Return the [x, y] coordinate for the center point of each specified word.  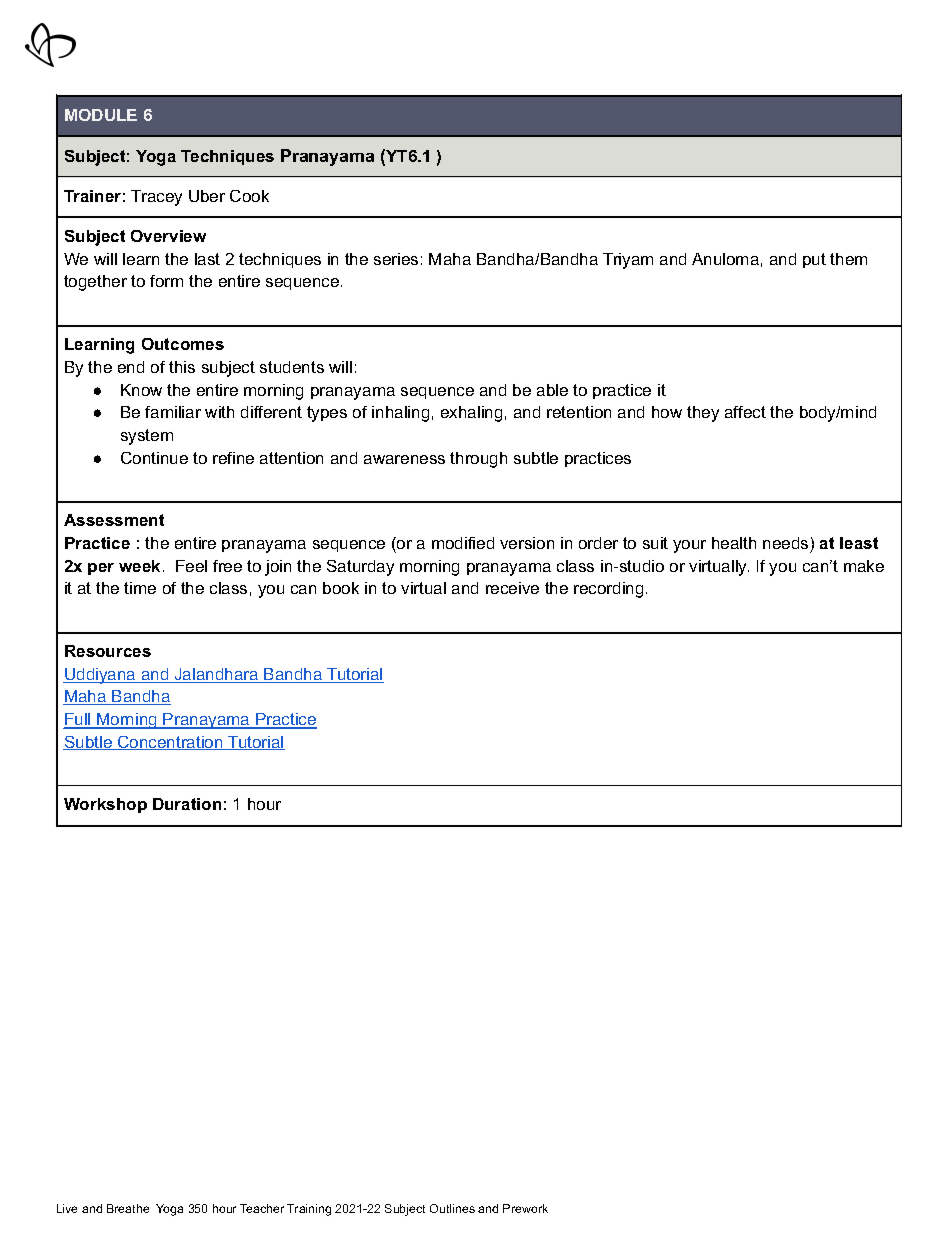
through [478, 460]
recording [608, 590]
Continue [154, 458]
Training [309, 1210]
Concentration [170, 743]
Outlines [452, 1208]
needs [785, 543]
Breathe [128, 1208]
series [396, 259]
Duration [187, 804]
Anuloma [725, 259]
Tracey [156, 198]
